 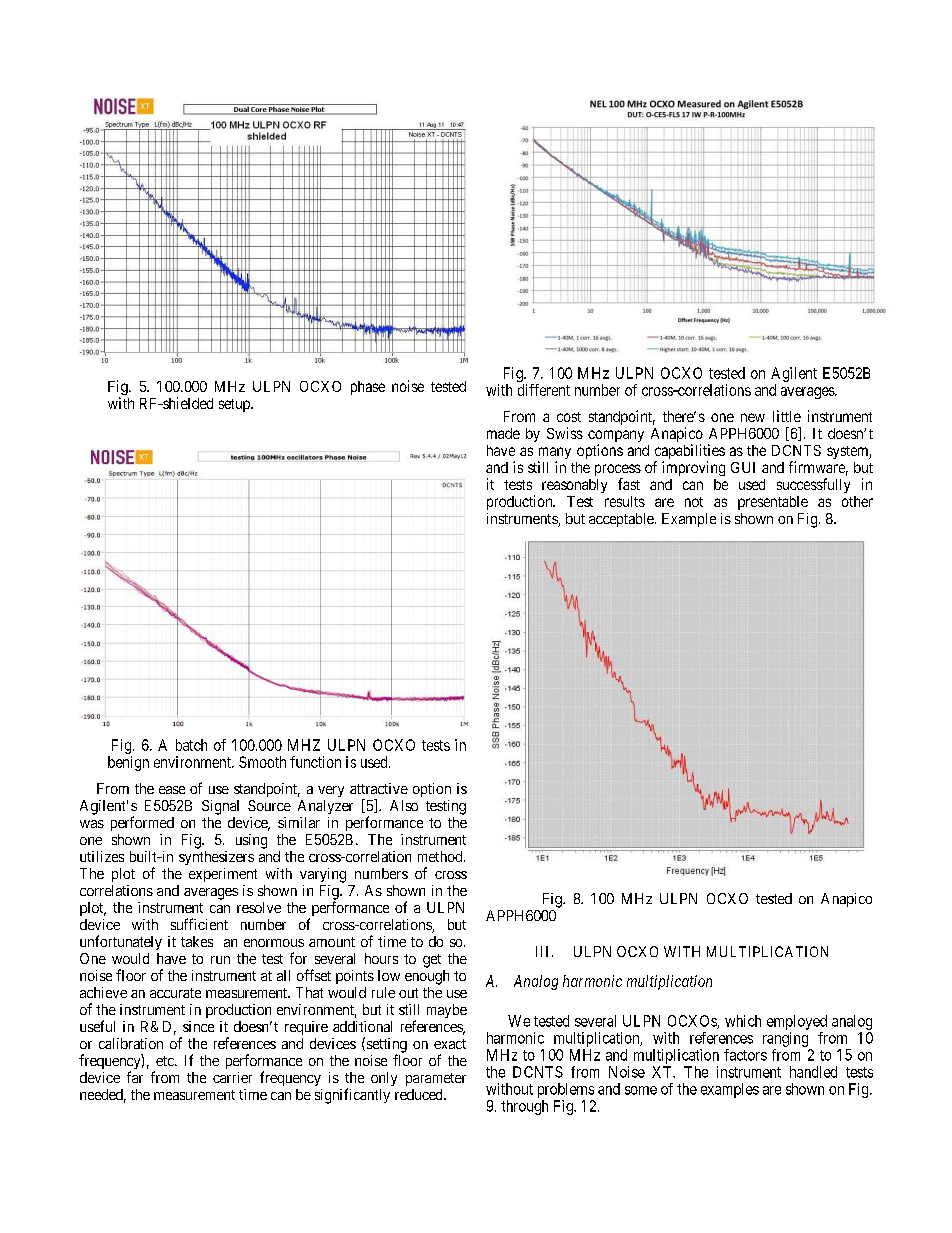 What do you see at coordinates (216, 858) in the screenshot?
I see `synthesizers` at bounding box center [216, 858].
